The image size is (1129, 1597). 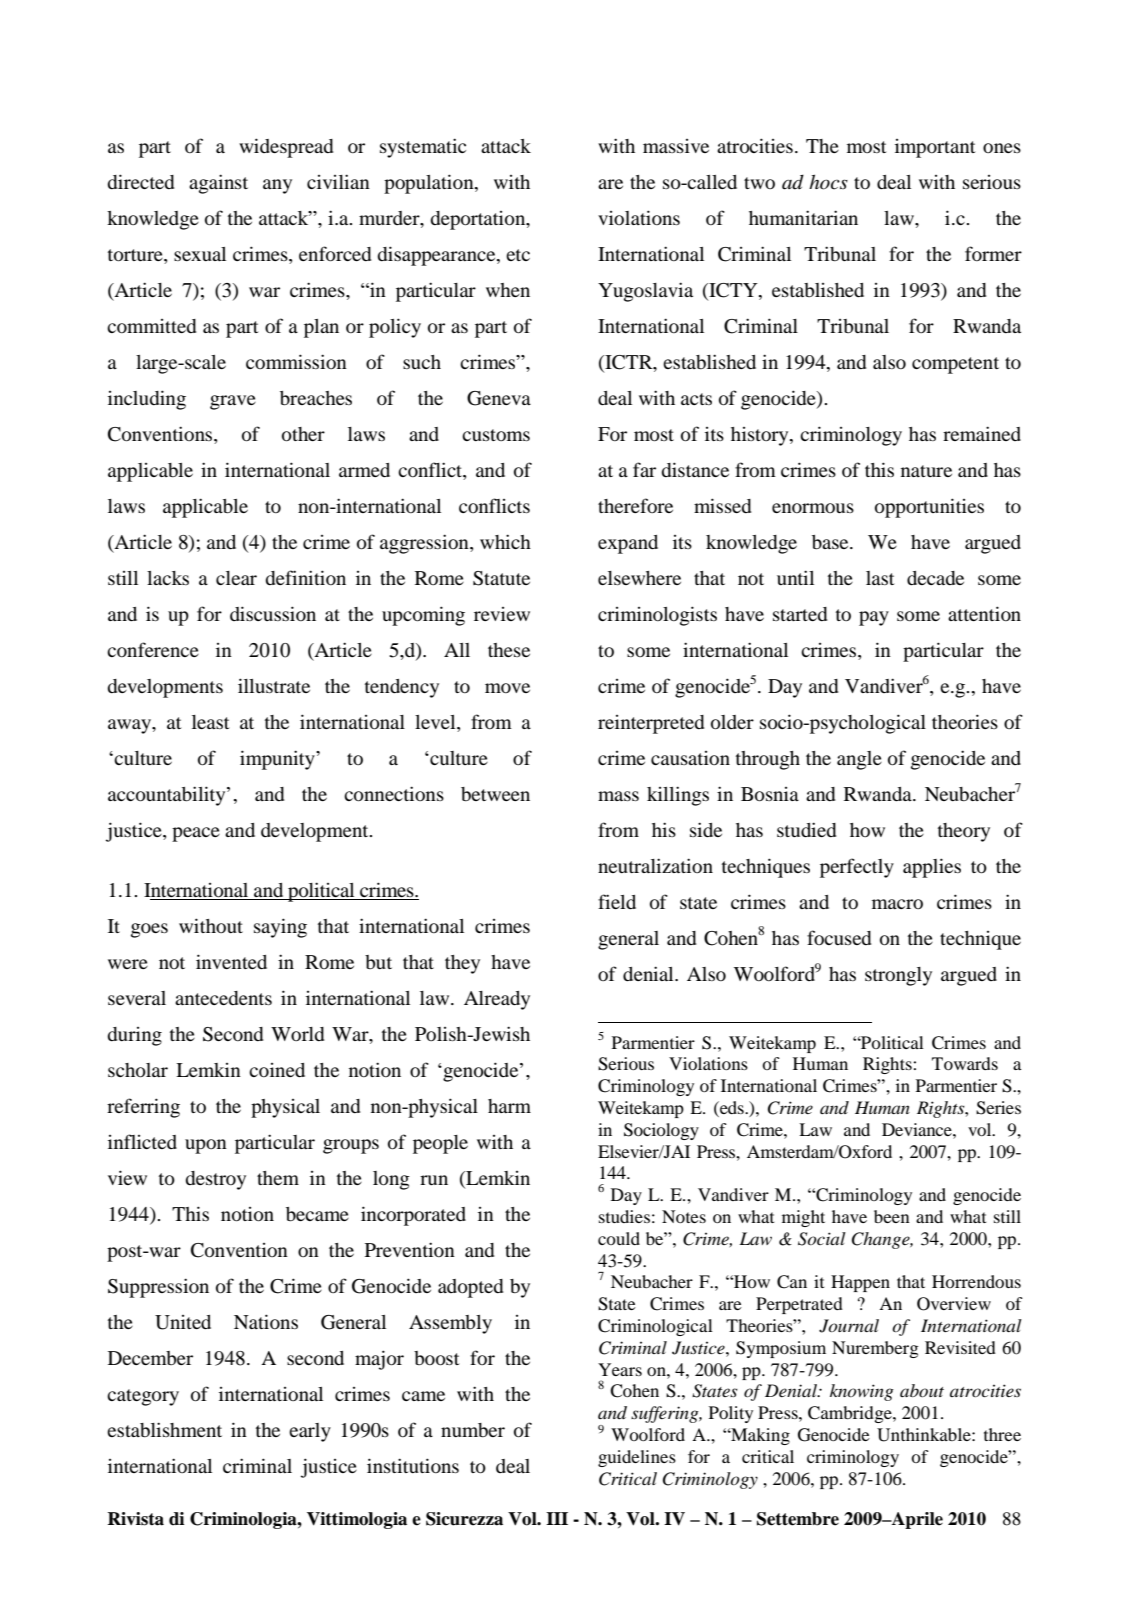 What do you see at coordinates (892, 1216) in the screenshot?
I see `been` at bounding box center [892, 1216].
